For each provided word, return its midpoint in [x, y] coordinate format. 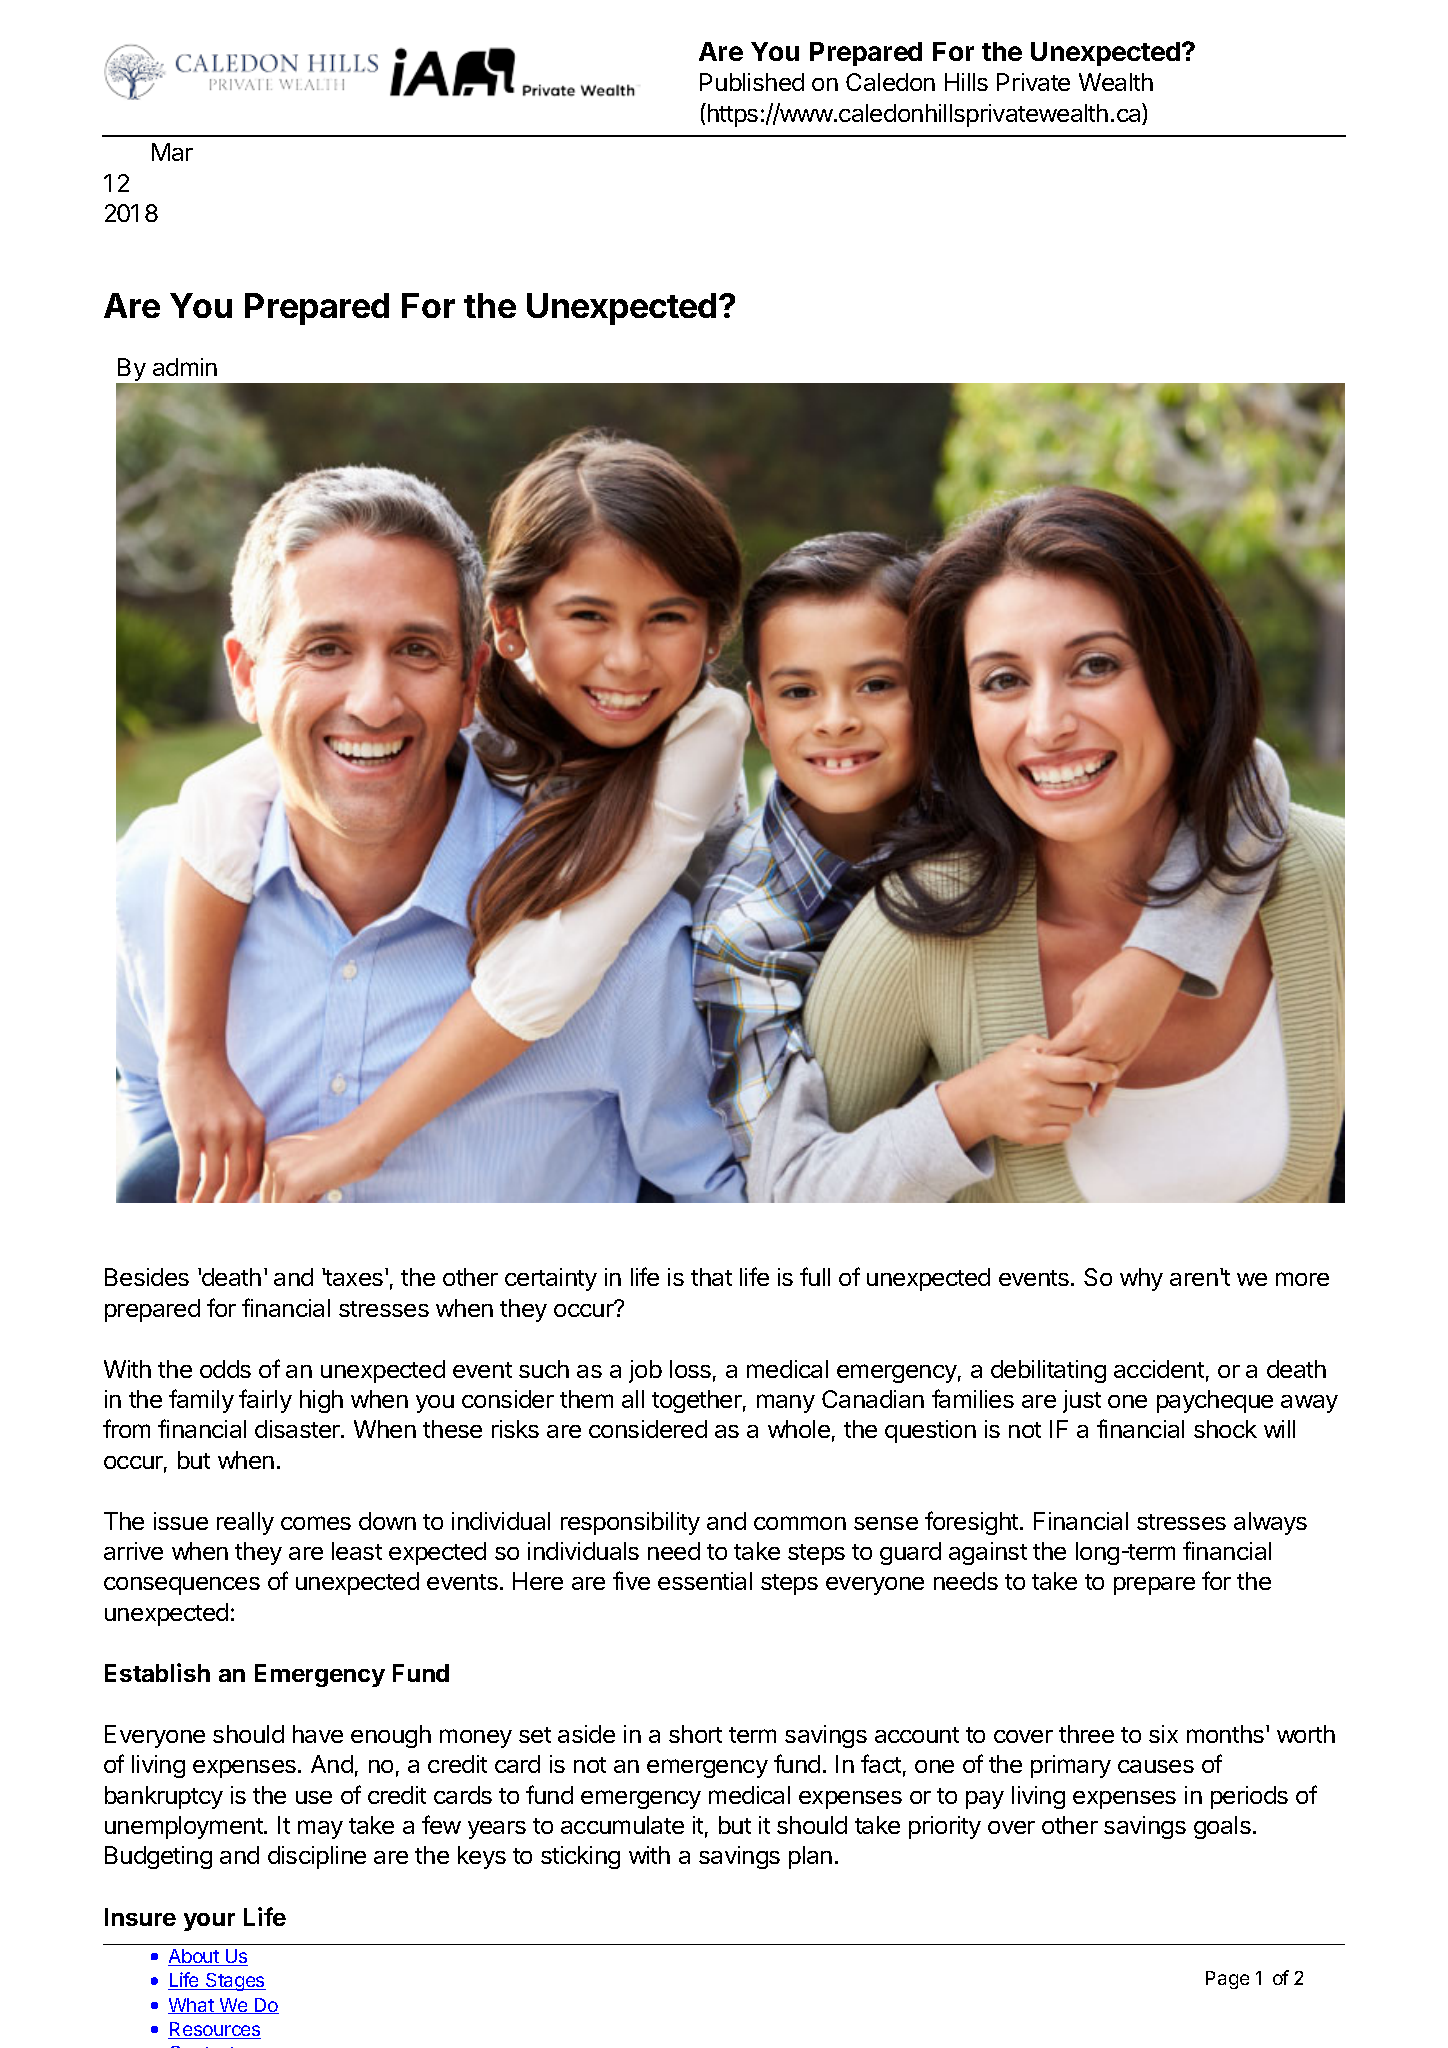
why [1141, 1279]
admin [185, 367]
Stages [235, 1982]
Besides [147, 1277]
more [1302, 1279]
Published [752, 82]
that [711, 1277]
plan [810, 1857]
